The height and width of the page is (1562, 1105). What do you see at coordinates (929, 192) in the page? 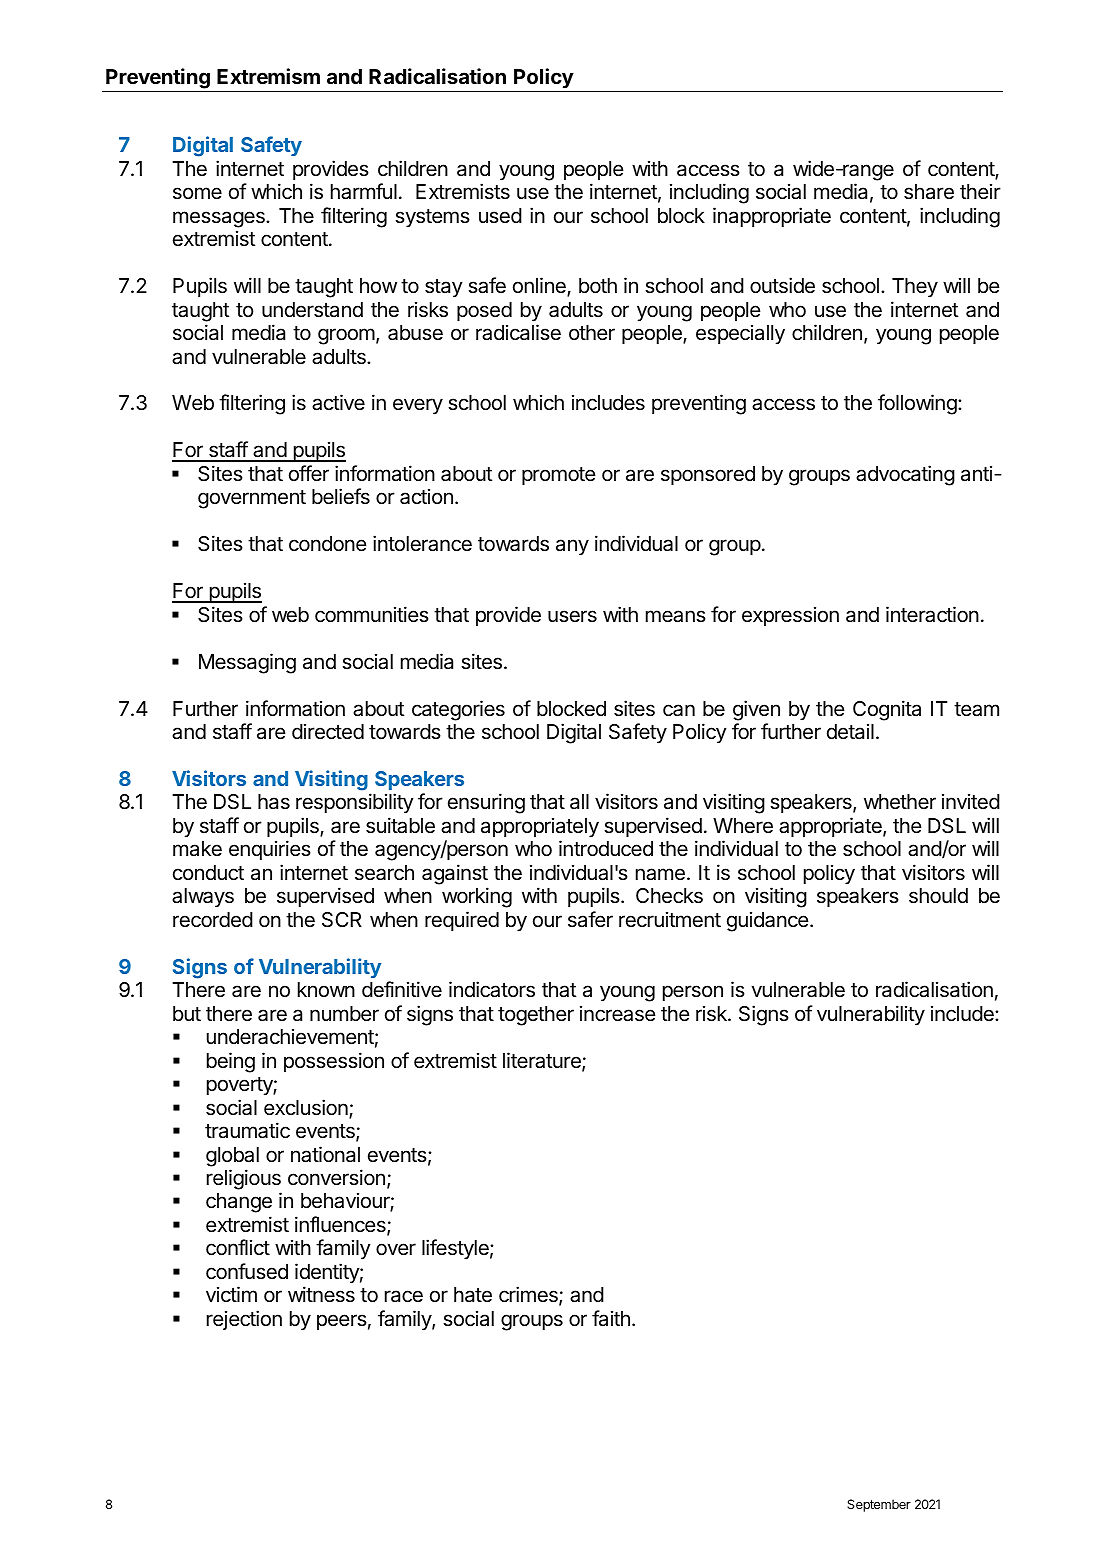
I see `share` at bounding box center [929, 192].
